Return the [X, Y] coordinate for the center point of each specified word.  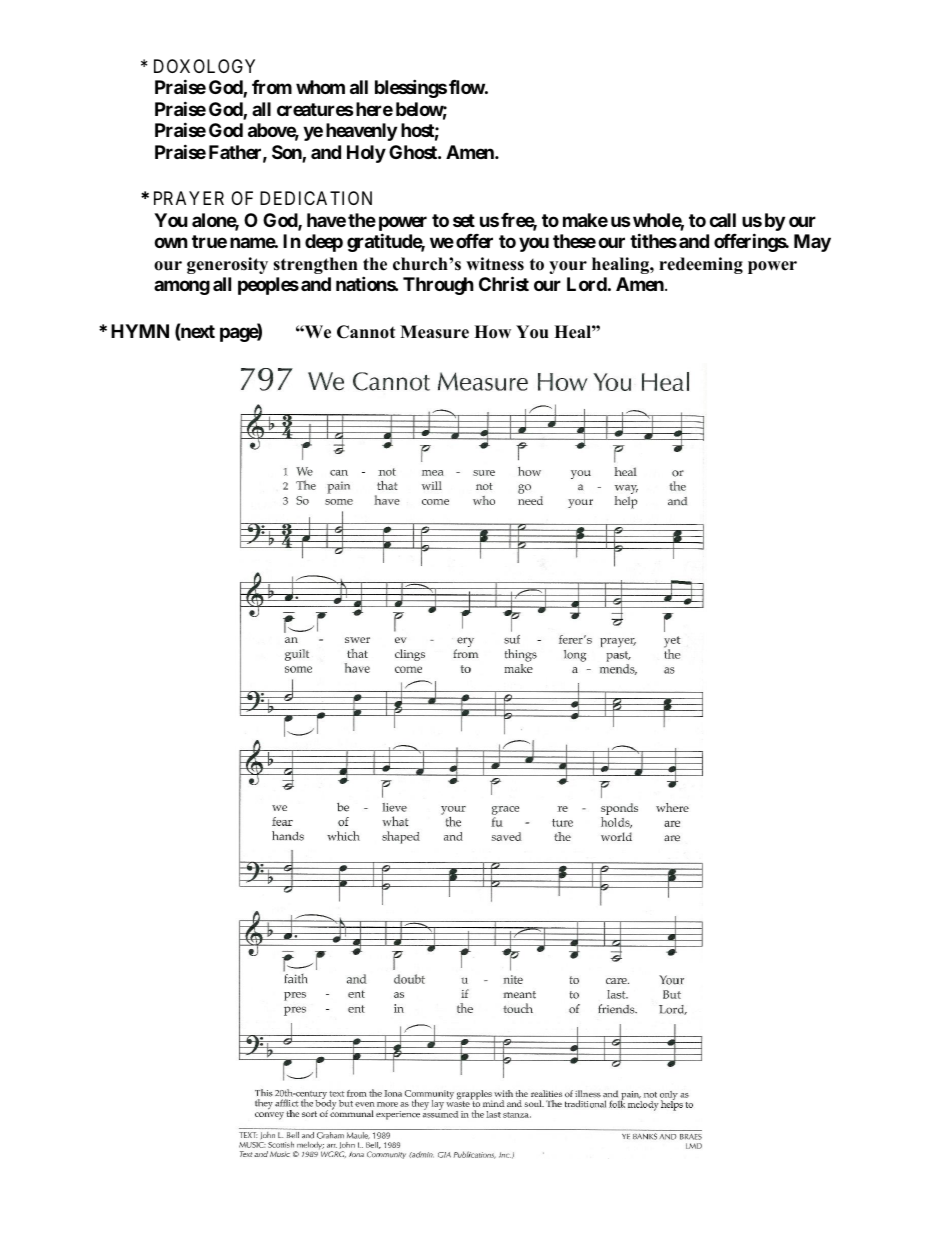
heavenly [361, 132]
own [171, 243]
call [722, 220]
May [812, 243]
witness [495, 264]
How [492, 332]
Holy [366, 154]
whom [320, 87]
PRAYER [189, 198]
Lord [587, 284]
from [272, 87]
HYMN [140, 331]
